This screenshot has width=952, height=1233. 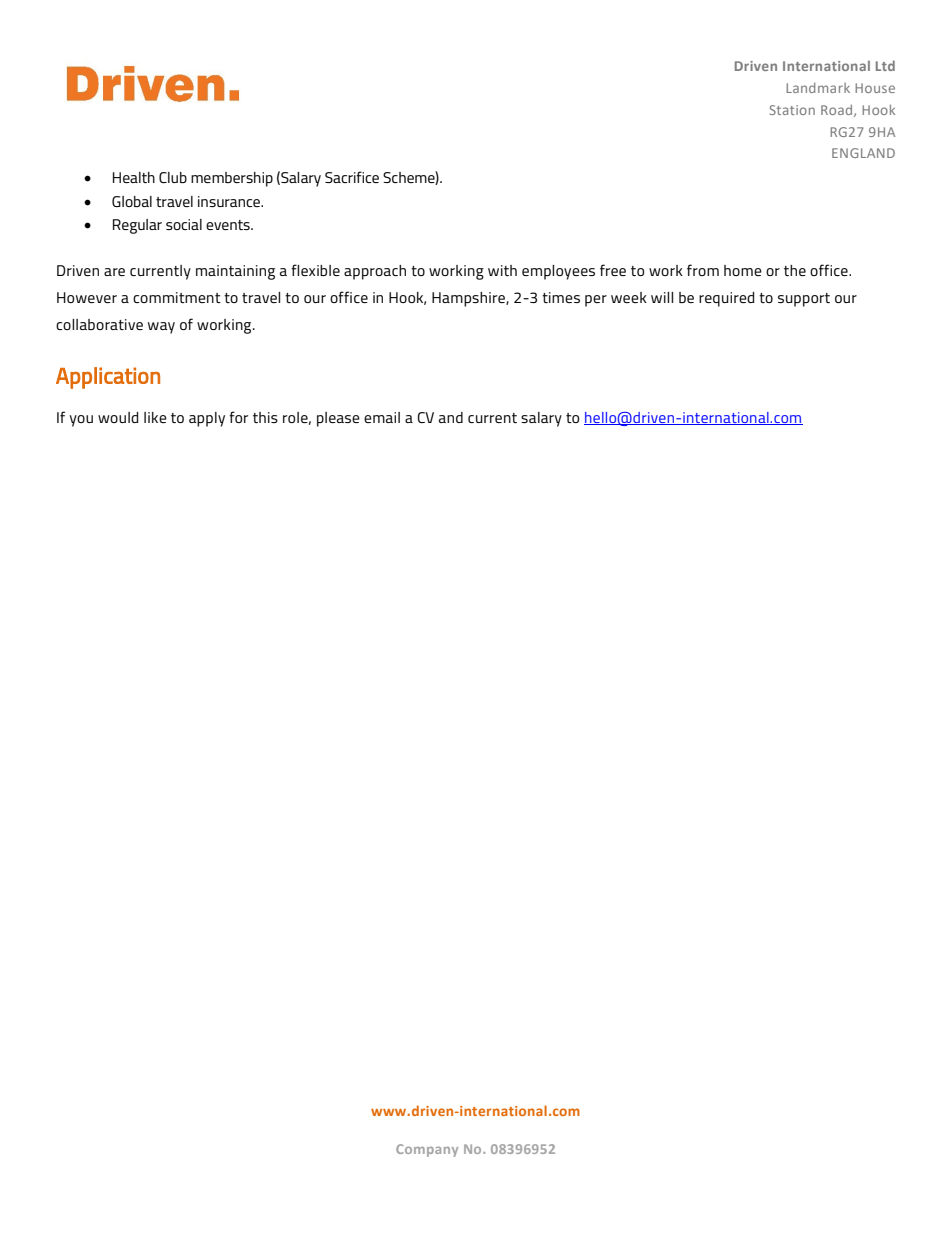 I want to click on this, so click(x=265, y=417).
